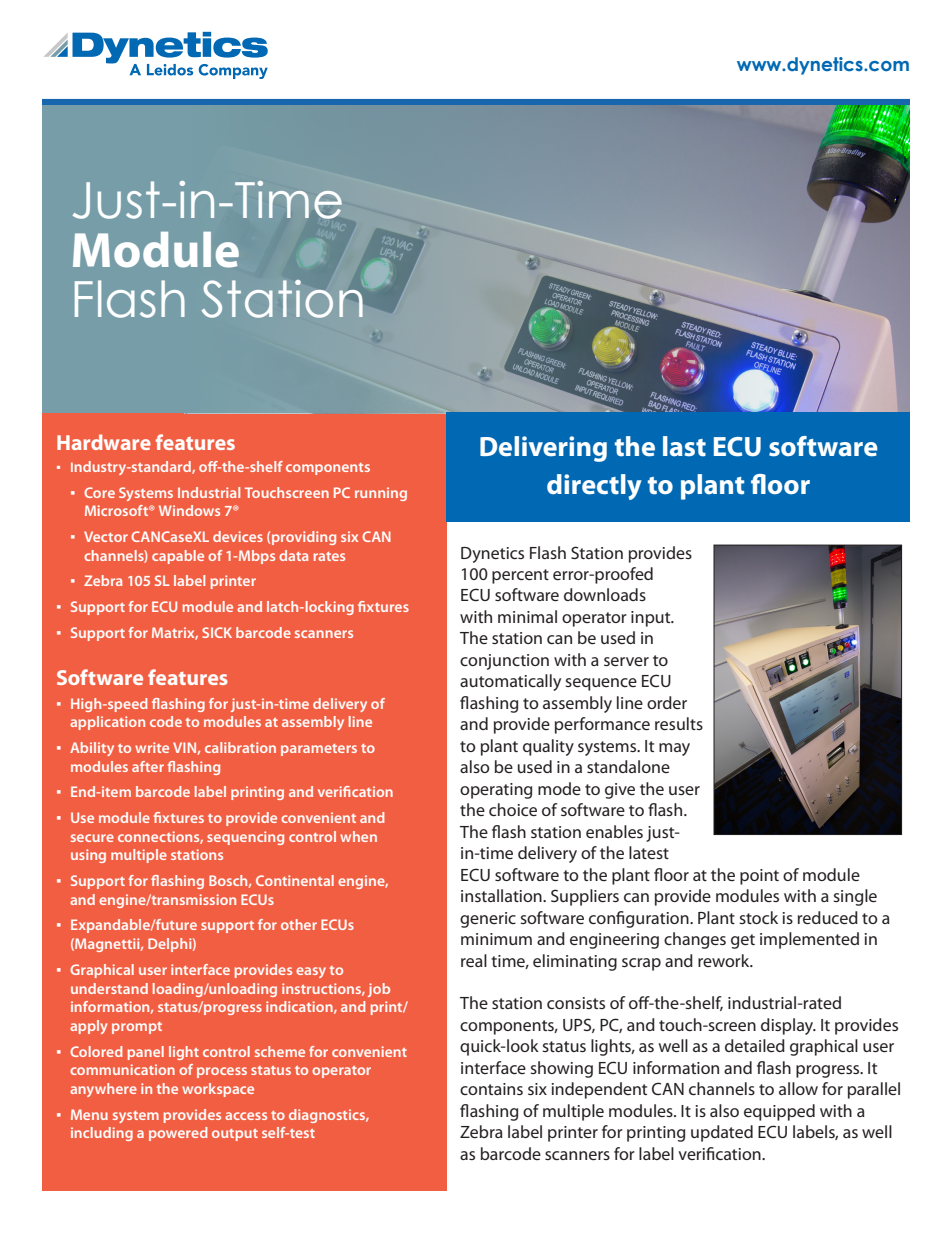 The width and height of the screenshot is (952, 1233). What do you see at coordinates (684, 446) in the screenshot?
I see `last` at bounding box center [684, 446].
